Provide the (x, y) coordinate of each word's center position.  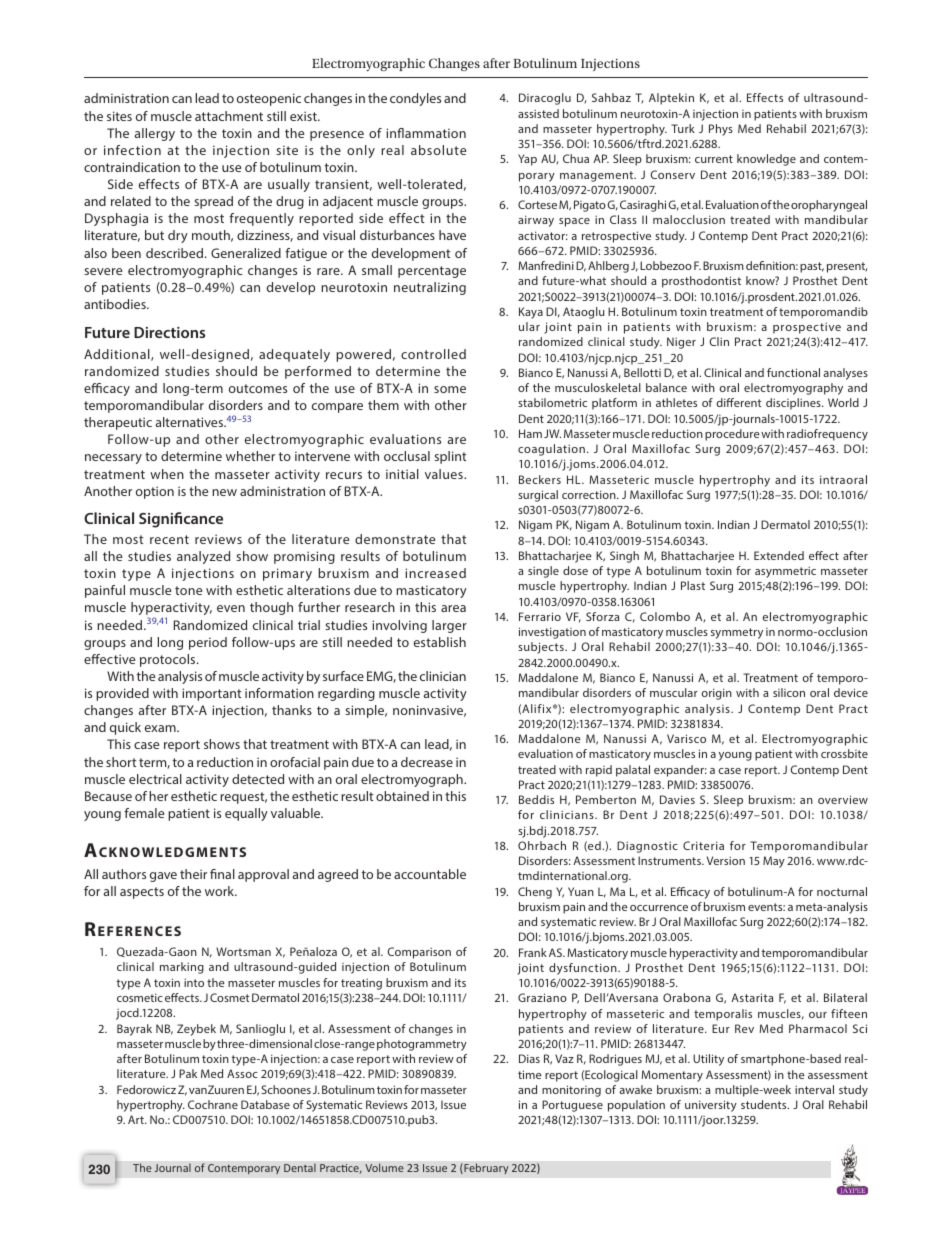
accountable (430, 874)
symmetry (737, 633)
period (208, 643)
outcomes (258, 388)
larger (449, 626)
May (774, 862)
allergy (155, 134)
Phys (721, 130)
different (739, 402)
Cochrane (213, 1104)
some (450, 389)
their (193, 874)
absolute (438, 150)
